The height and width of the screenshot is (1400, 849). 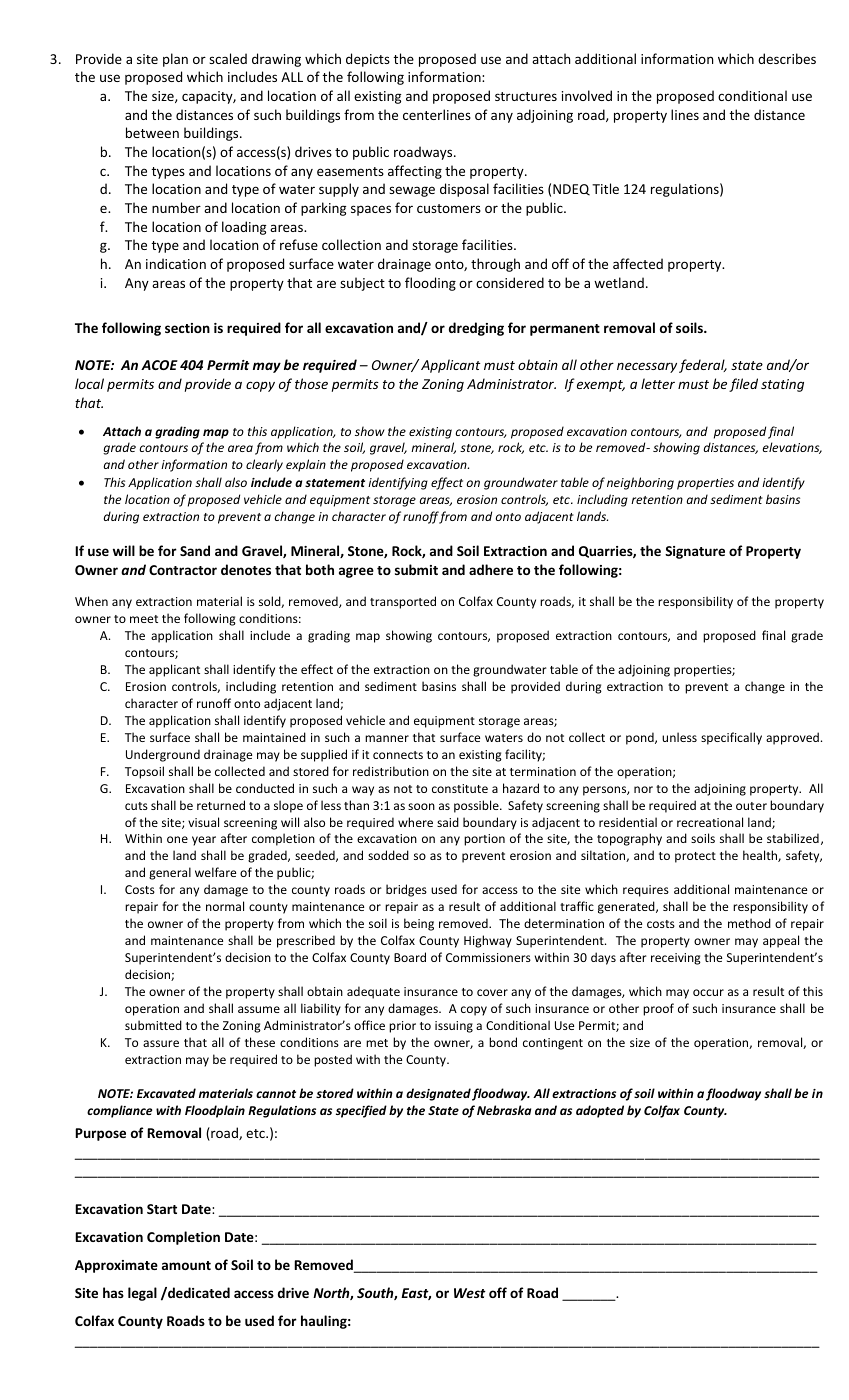 I want to click on meet, so click(x=144, y=619).
